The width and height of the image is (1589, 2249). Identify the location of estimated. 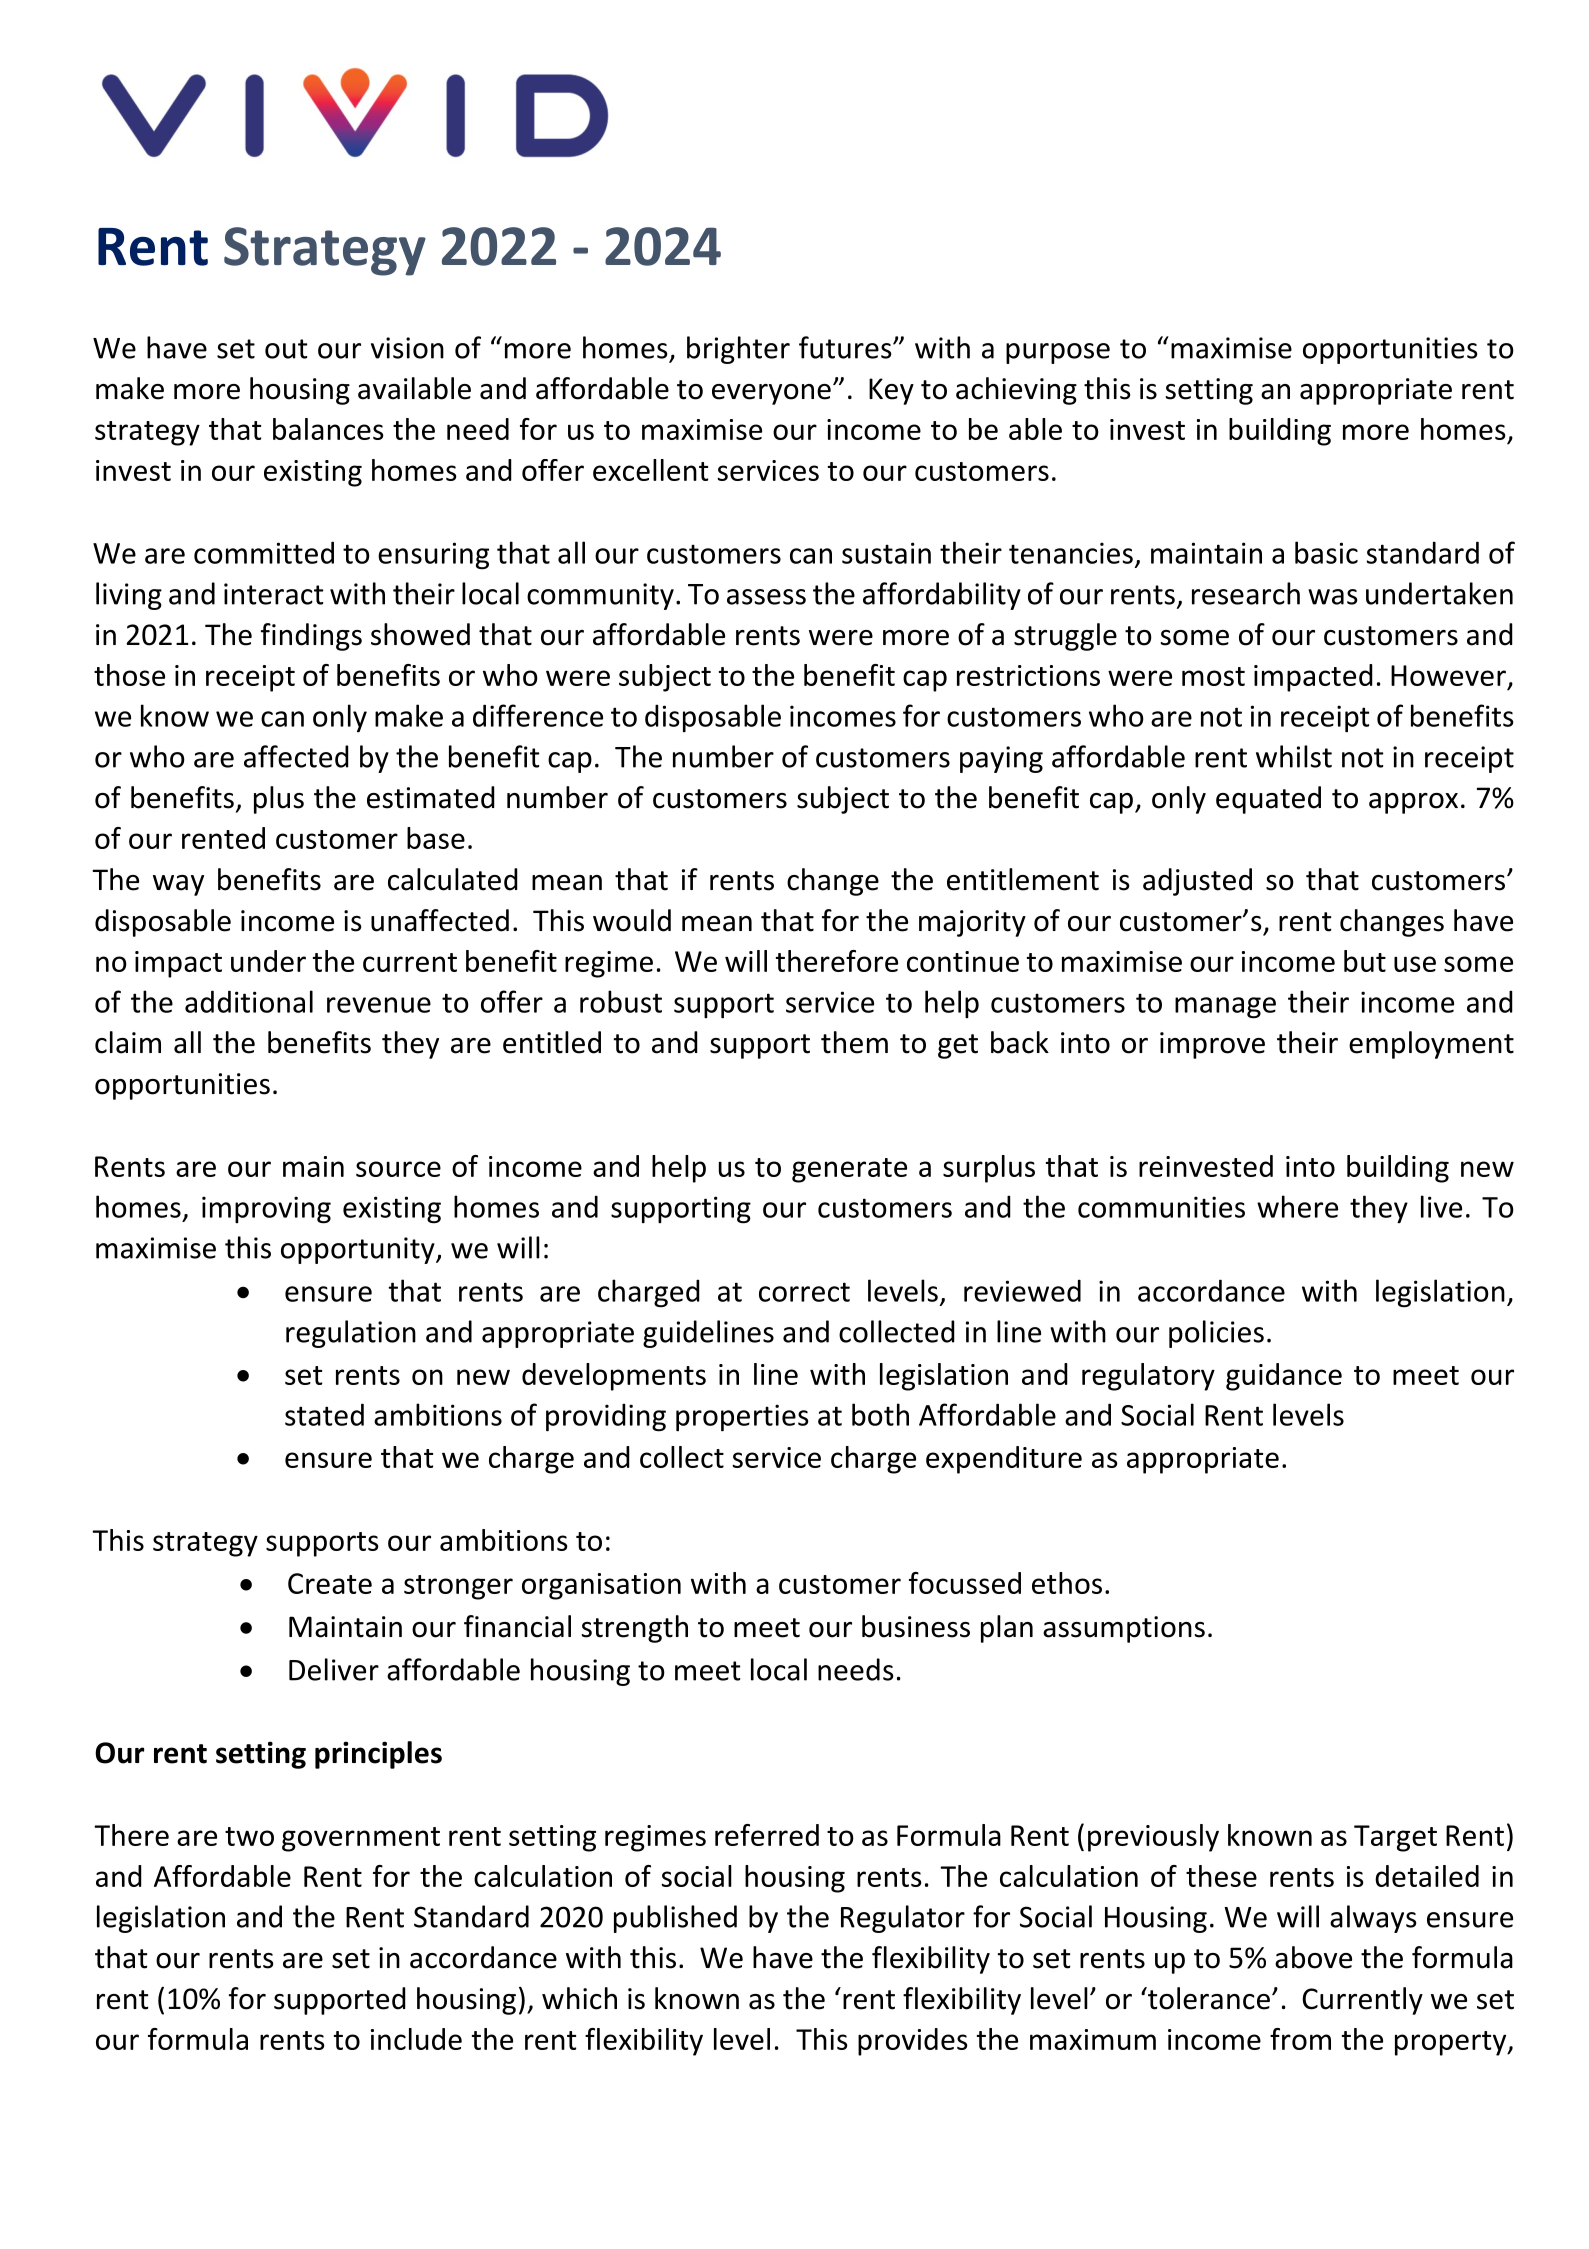
(431, 797).
